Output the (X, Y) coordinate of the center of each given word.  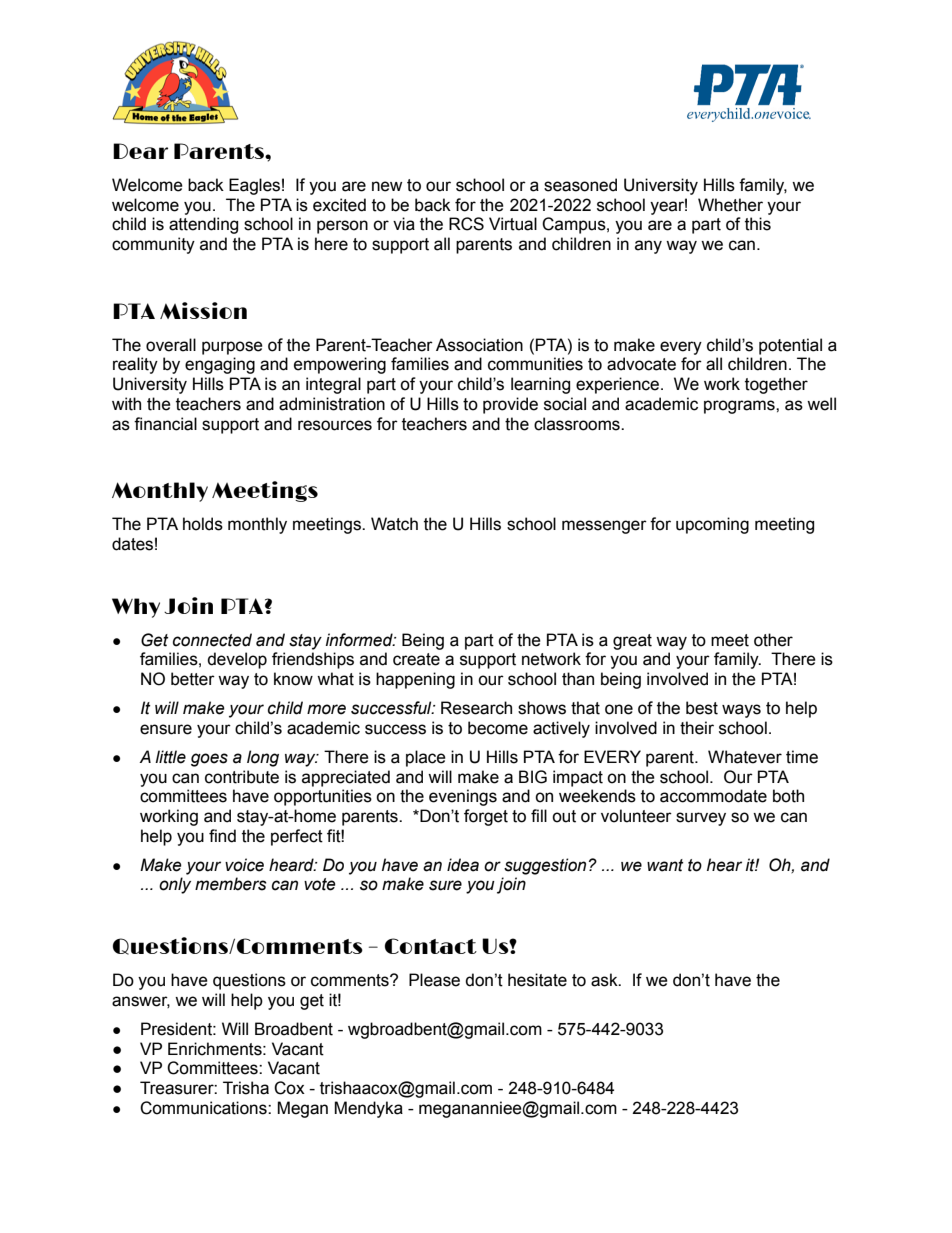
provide (510, 405)
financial (165, 424)
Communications (204, 1108)
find (222, 836)
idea (463, 865)
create (416, 659)
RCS (466, 224)
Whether (730, 205)
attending (203, 225)
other (773, 640)
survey (701, 819)
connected (212, 640)
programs (740, 407)
